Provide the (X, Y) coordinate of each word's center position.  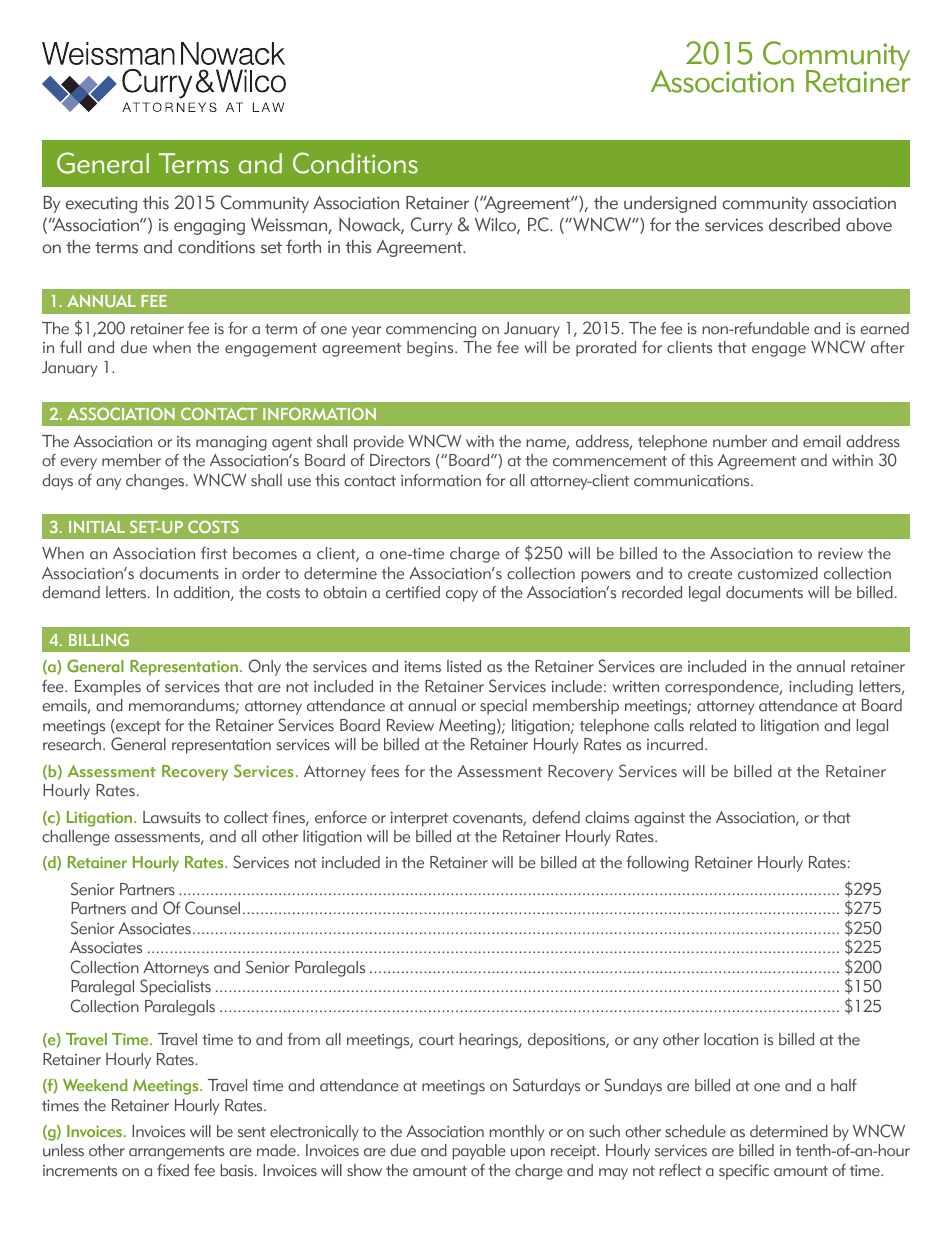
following (657, 864)
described (804, 225)
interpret (419, 819)
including (821, 688)
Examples (108, 688)
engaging (209, 227)
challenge (76, 838)
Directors (400, 460)
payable (479, 1152)
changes (156, 482)
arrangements (177, 1153)
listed (464, 666)
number (740, 441)
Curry (431, 226)
